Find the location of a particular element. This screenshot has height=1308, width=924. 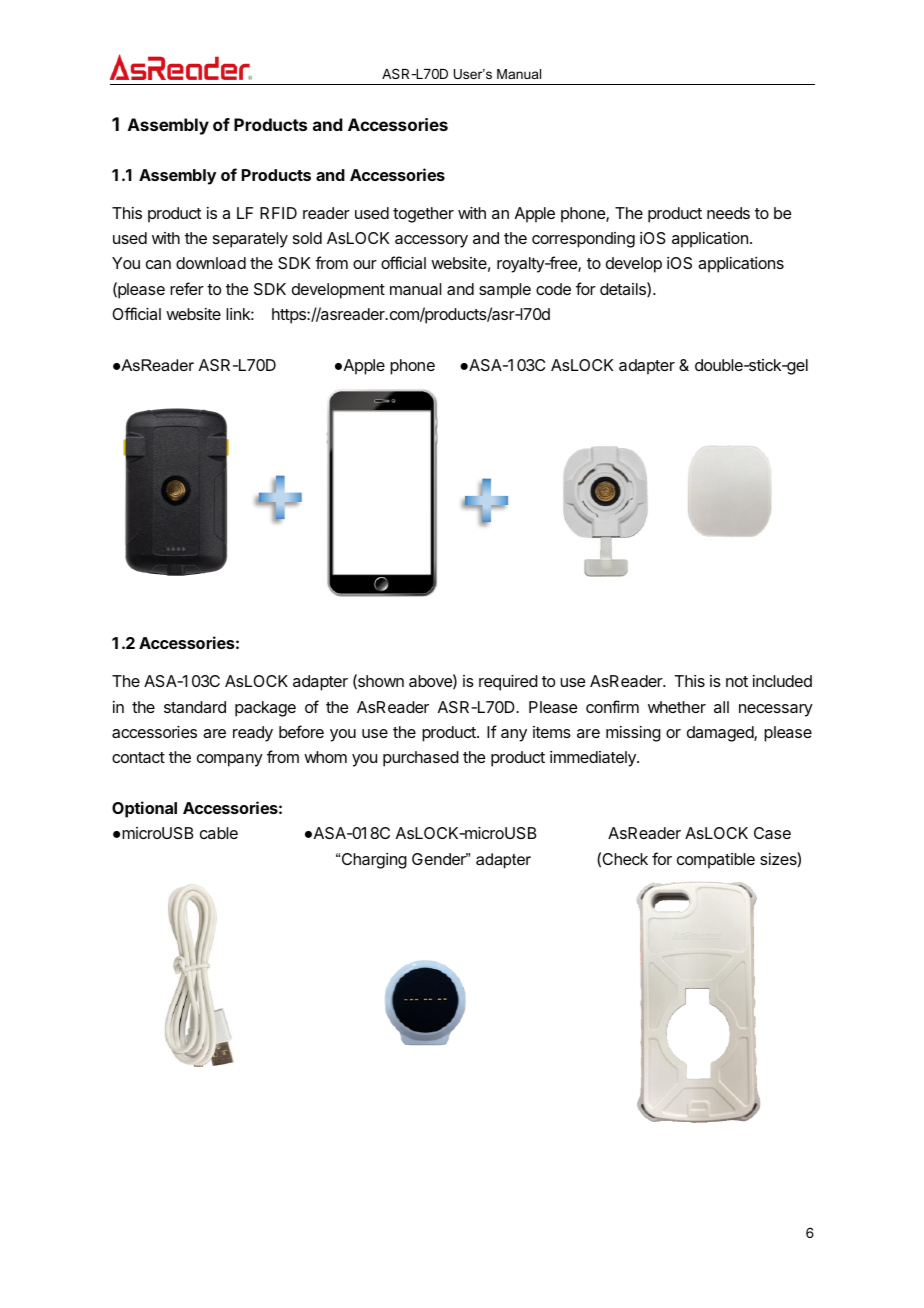

needs is located at coordinates (728, 213).
